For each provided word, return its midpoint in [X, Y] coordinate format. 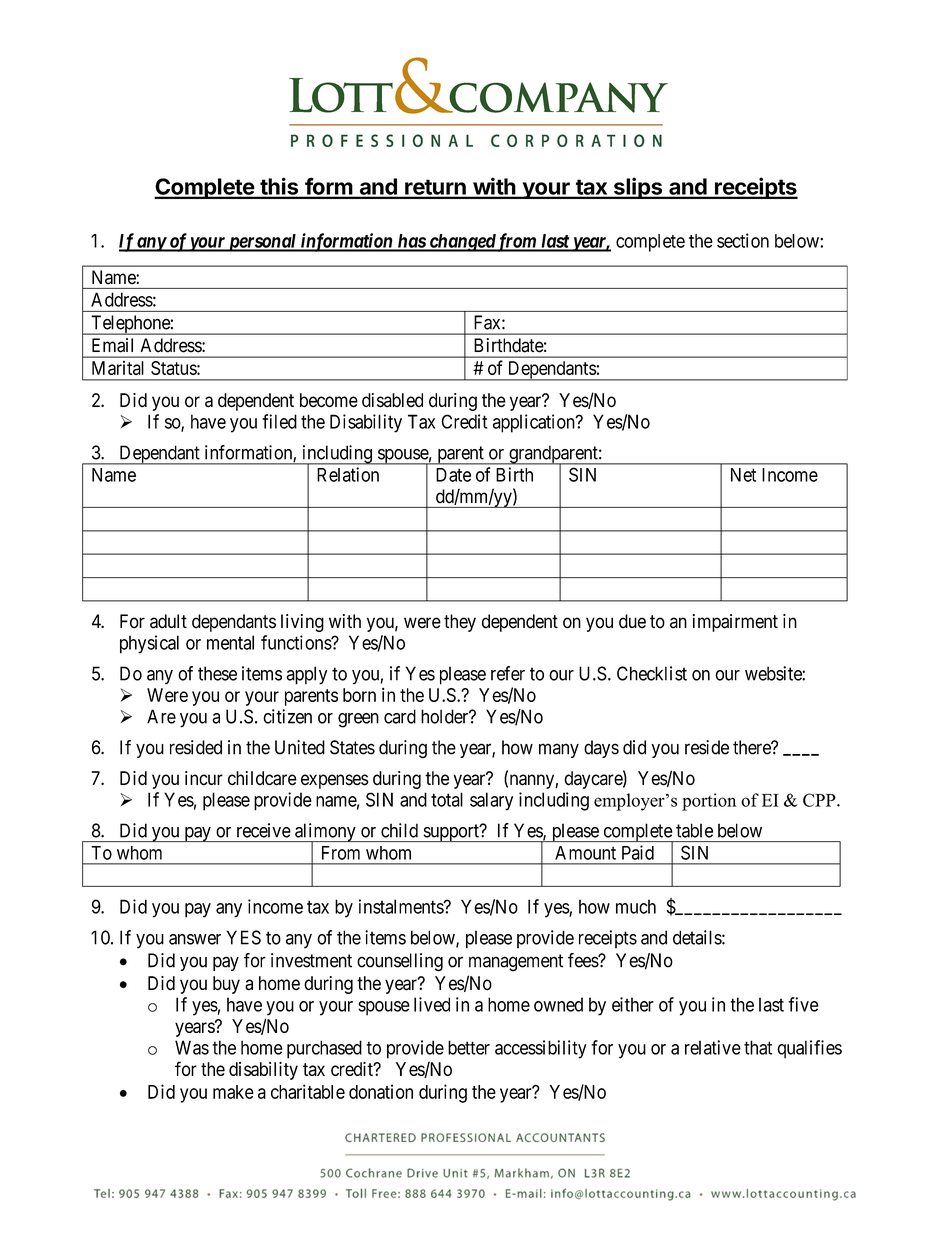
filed [279, 421]
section [743, 240]
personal [262, 243]
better [469, 1047]
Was [192, 1047]
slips [637, 188]
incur [204, 778]
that [758, 1047]
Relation [348, 474]
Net [743, 475]
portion [709, 802]
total [447, 799]
